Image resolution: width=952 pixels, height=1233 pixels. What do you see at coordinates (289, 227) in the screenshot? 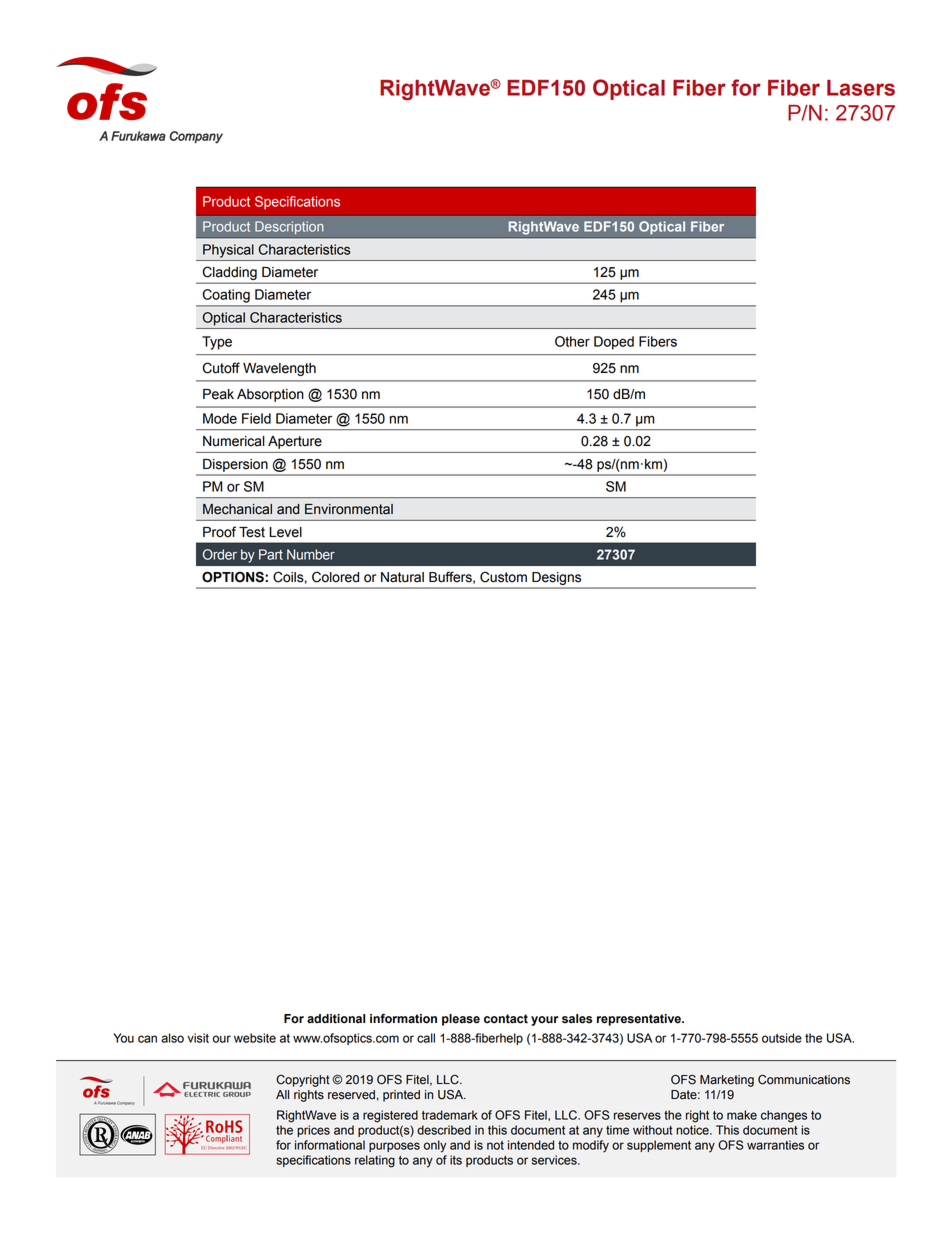
I see `Description` at bounding box center [289, 227].
